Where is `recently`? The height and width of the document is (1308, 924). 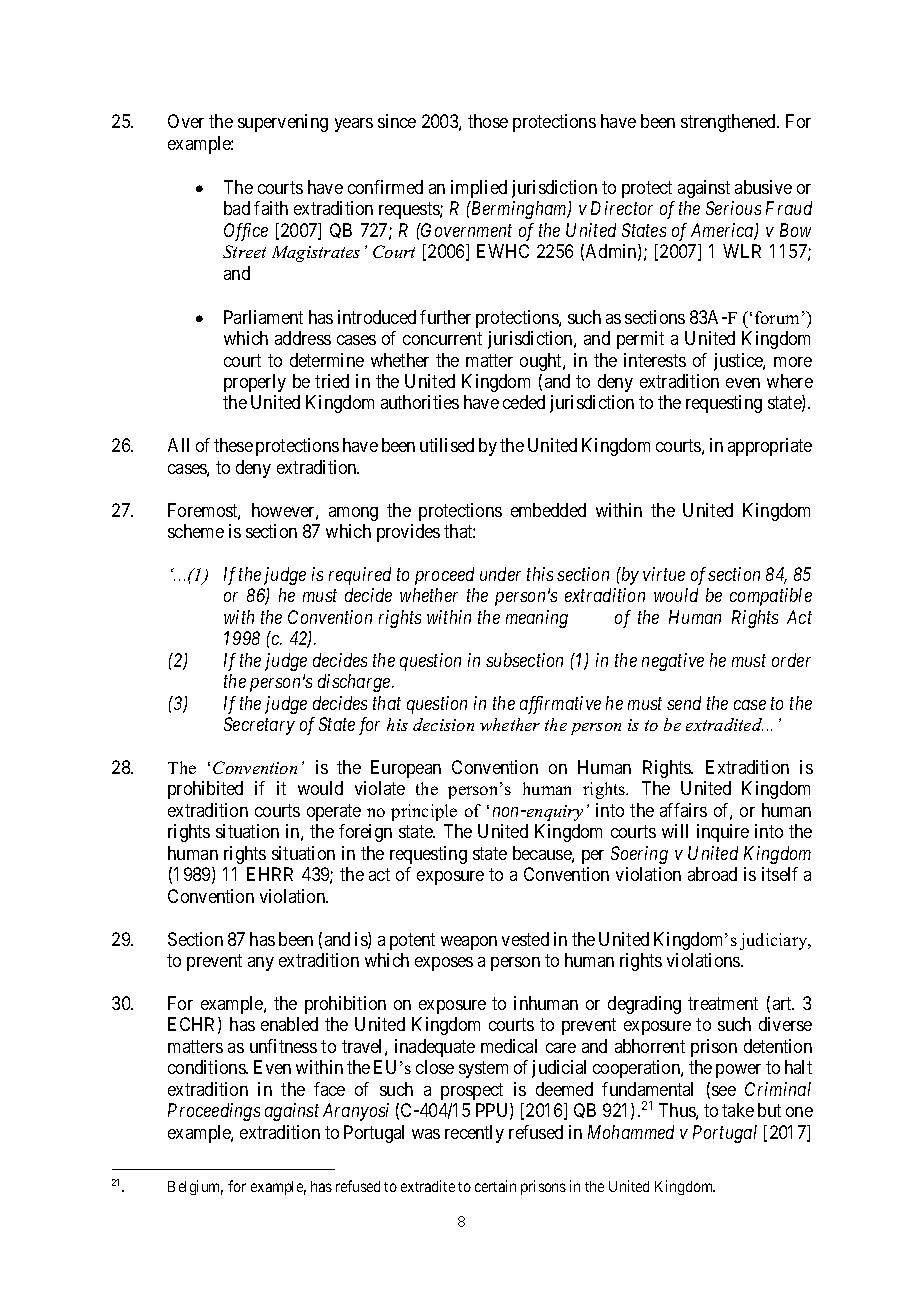 recently is located at coordinates (474, 1134).
